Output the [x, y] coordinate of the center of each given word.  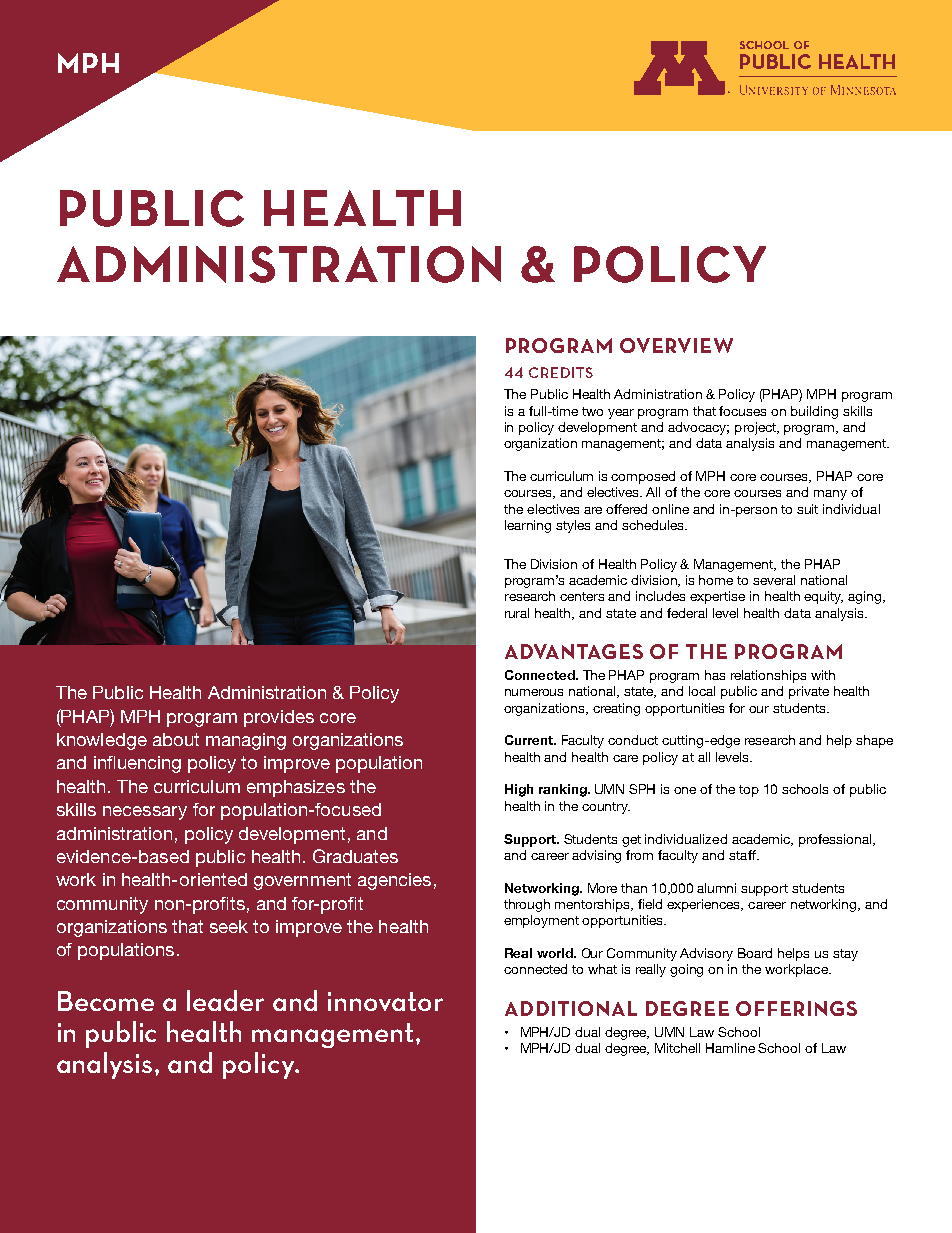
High [519, 790]
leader [225, 1000]
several [774, 580]
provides [279, 718]
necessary [145, 813]
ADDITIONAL [571, 1008]
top [749, 791]
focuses [742, 411]
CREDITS [561, 372]
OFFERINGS [796, 1008]
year [621, 414]
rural [517, 613]
